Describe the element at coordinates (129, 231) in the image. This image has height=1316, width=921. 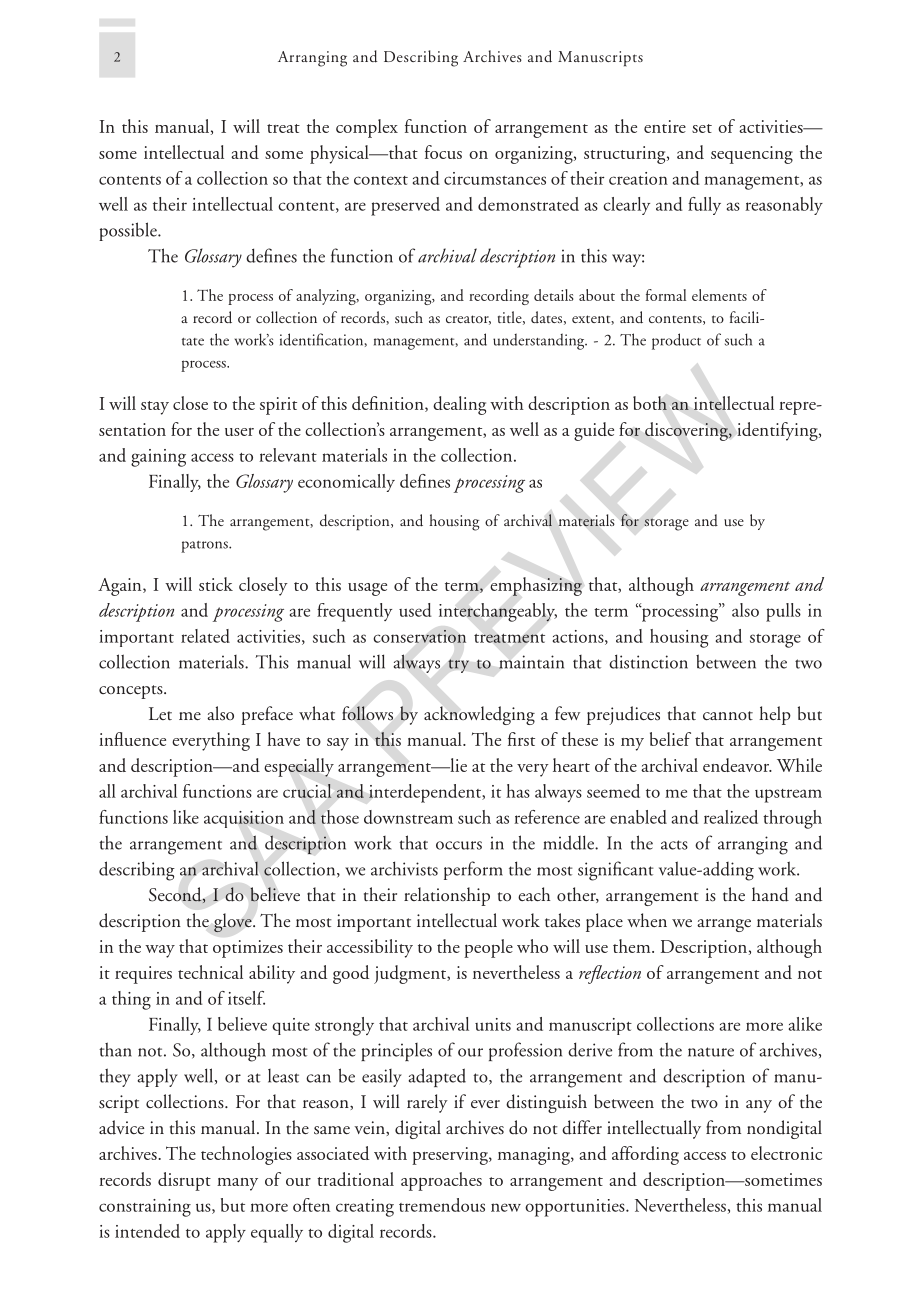
I see `possible` at that location.
